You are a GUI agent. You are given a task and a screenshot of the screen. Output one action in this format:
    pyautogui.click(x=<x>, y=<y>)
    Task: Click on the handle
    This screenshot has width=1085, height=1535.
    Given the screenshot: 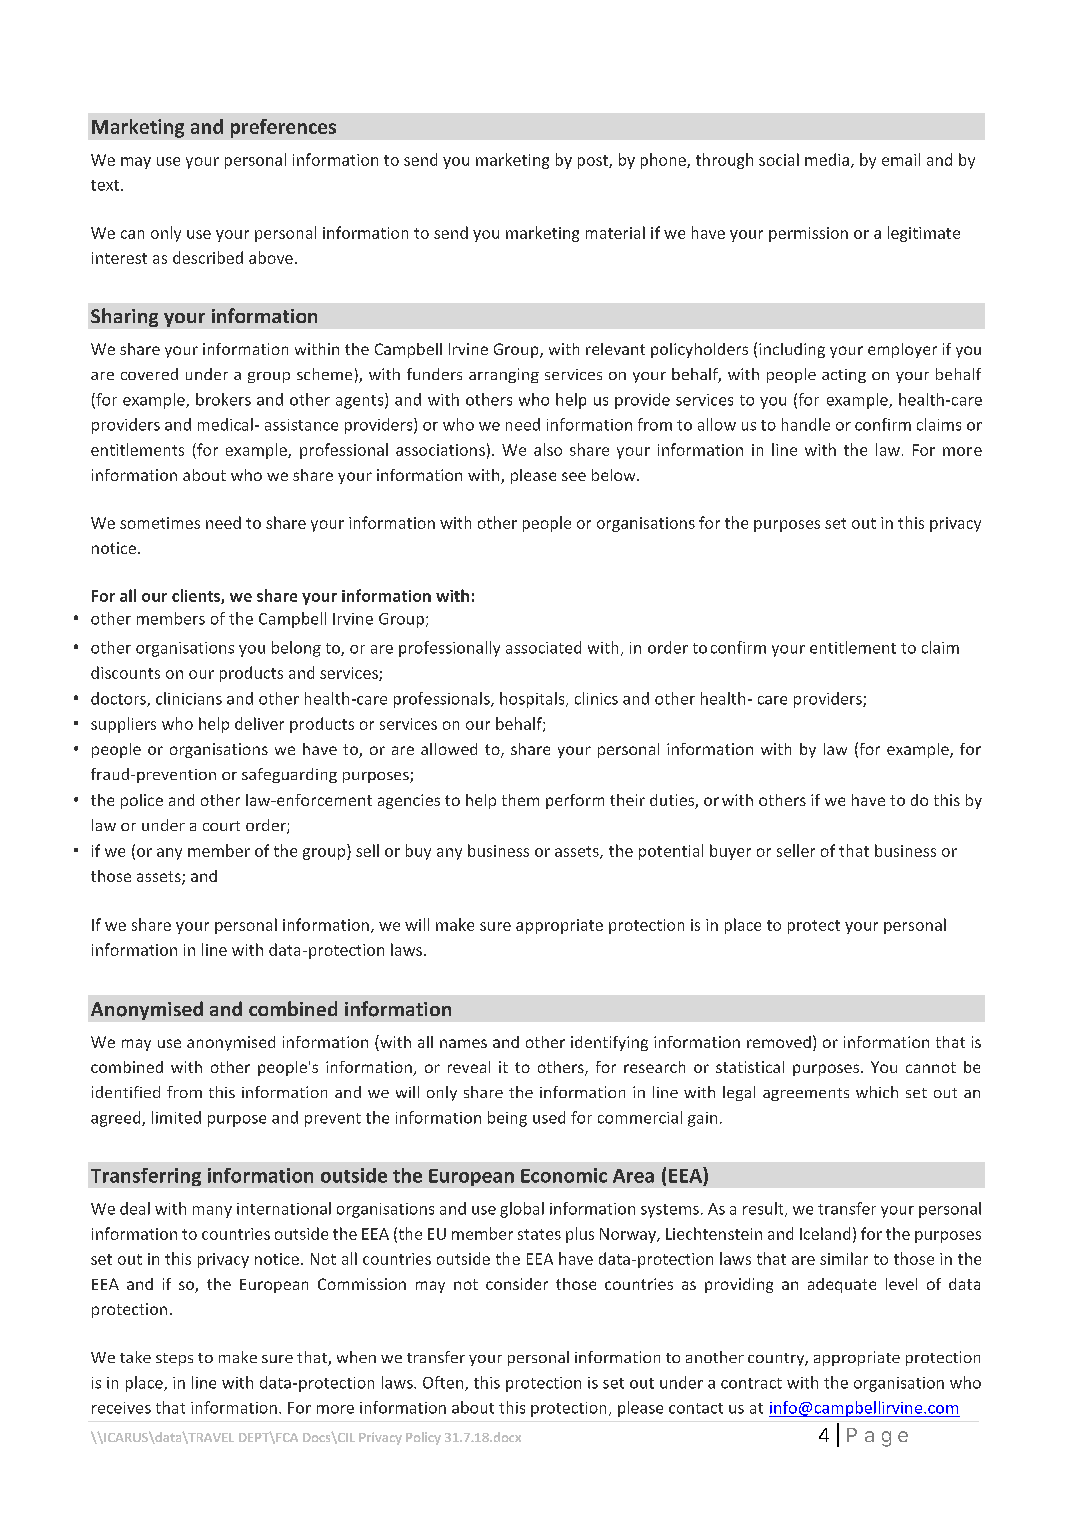 What is the action you would take?
    pyautogui.click(x=806, y=424)
